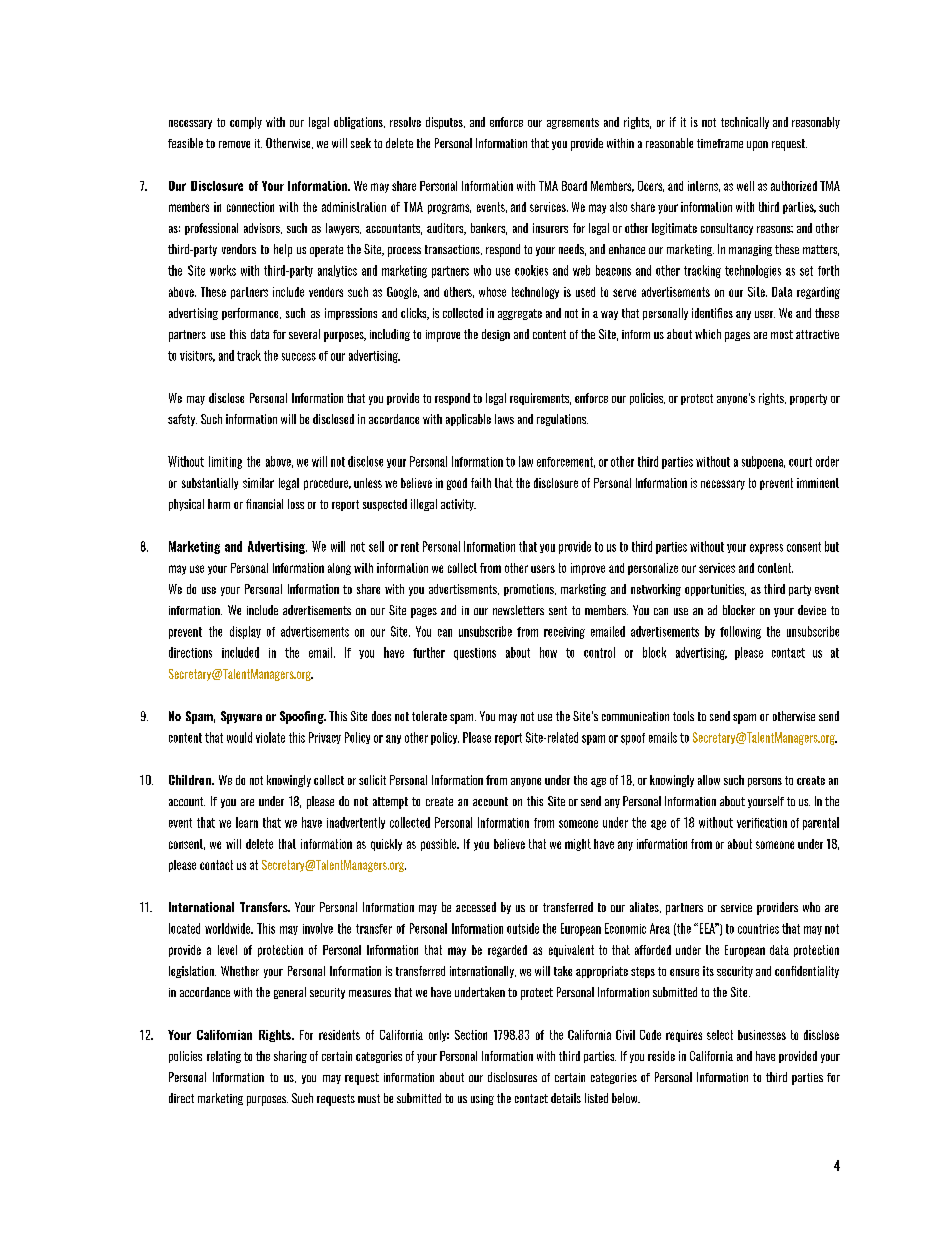  What do you see at coordinates (290, 1057) in the image?
I see `sharing` at bounding box center [290, 1057].
